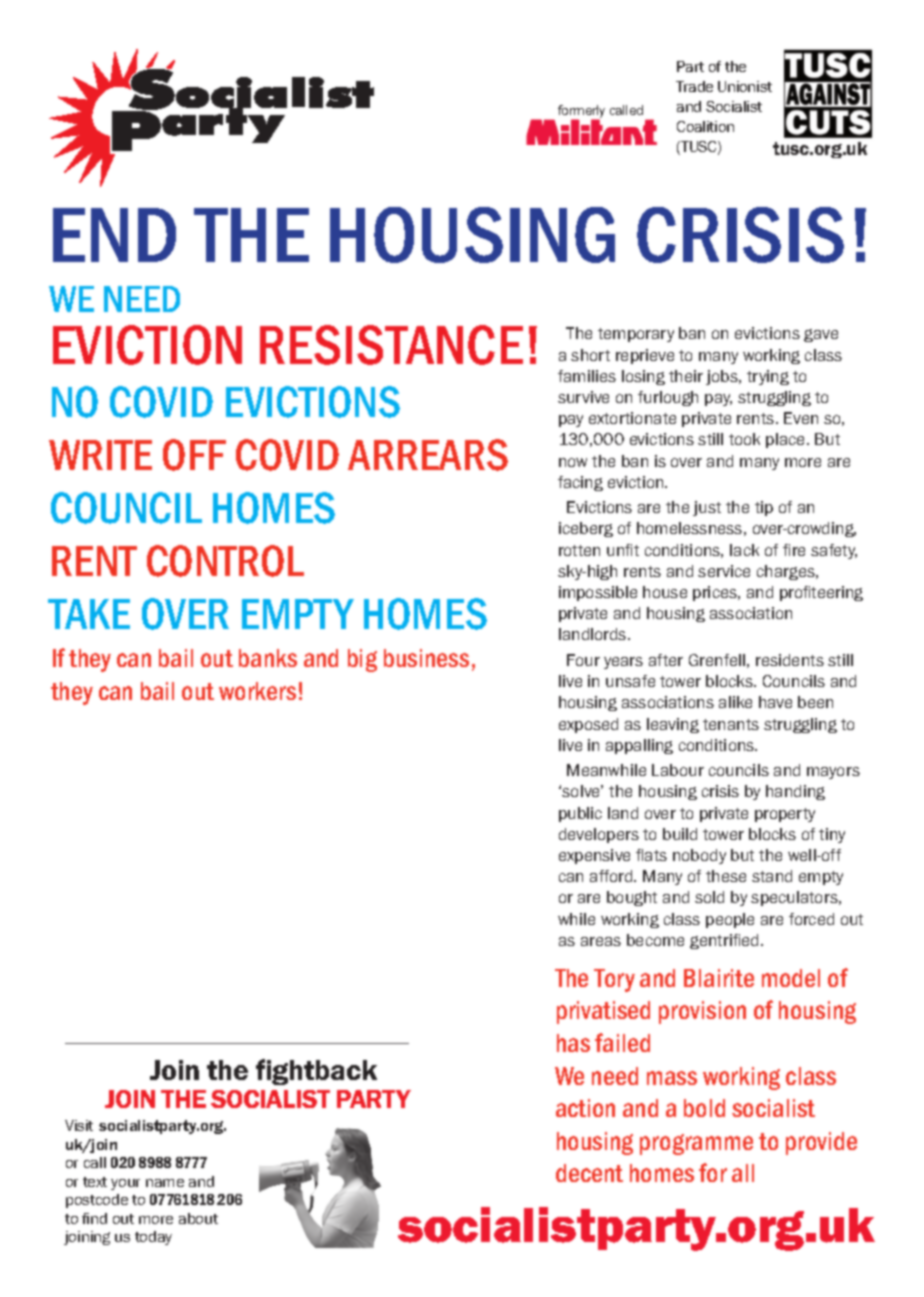 The height and width of the image is (1297, 924). What do you see at coordinates (696, 1144) in the image?
I see `programme` at bounding box center [696, 1144].
